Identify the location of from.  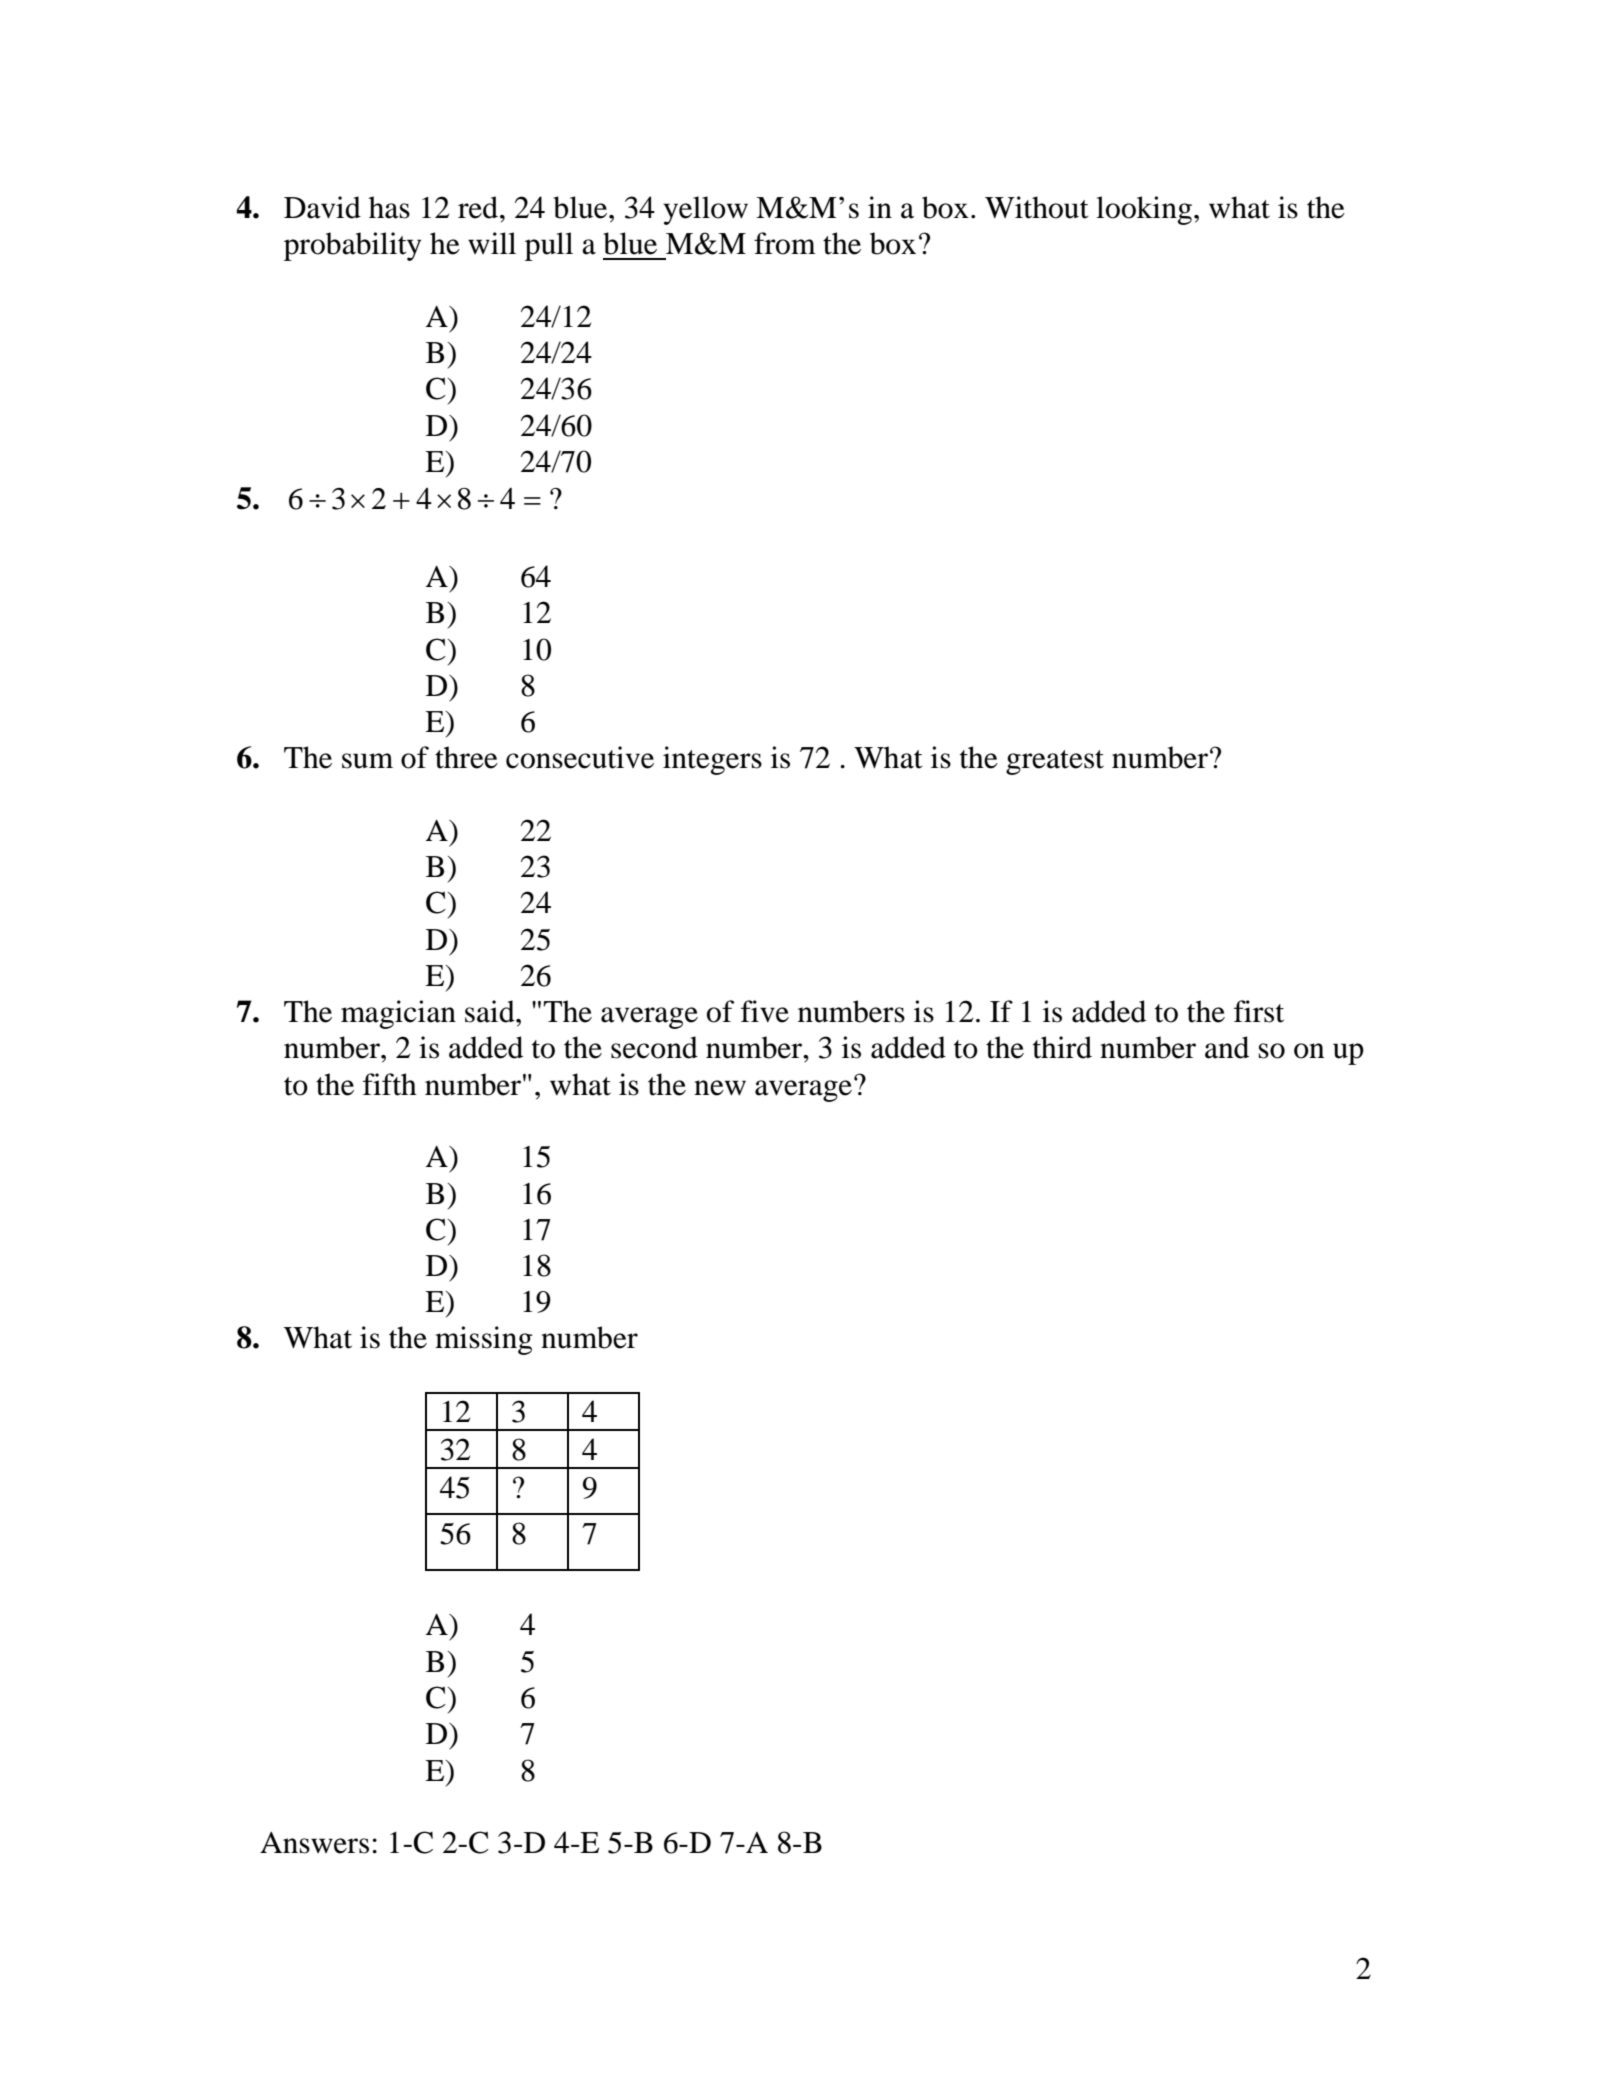
(785, 243).
